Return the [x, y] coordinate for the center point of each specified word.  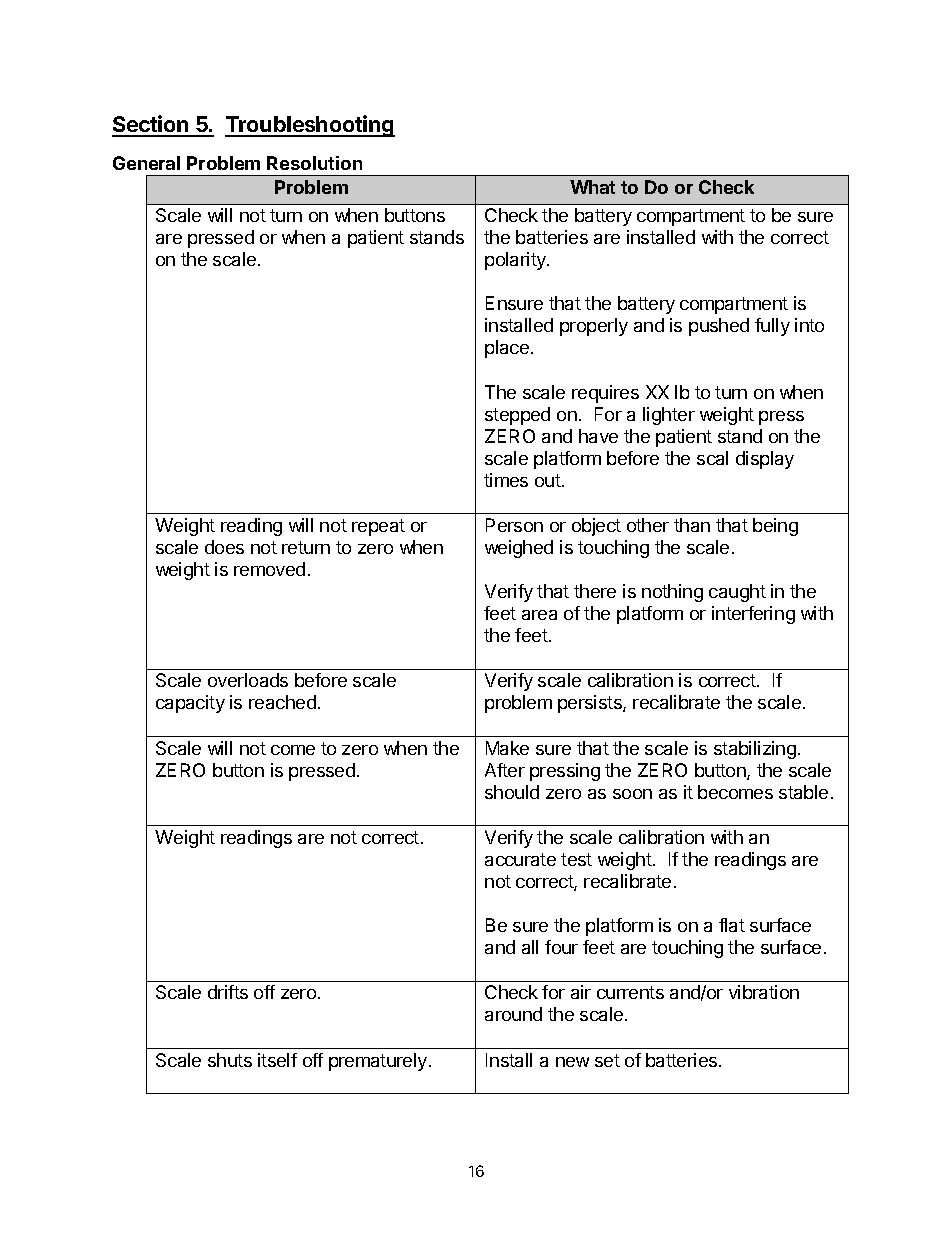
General [146, 163]
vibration [764, 992]
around [513, 1014]
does [224, 547]
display [765, 460]
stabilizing [755, 750]
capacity [190, 704]
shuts [230, 1060]
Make [507, 748]
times [506, 480]
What [592, 187]
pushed [719, 327]
